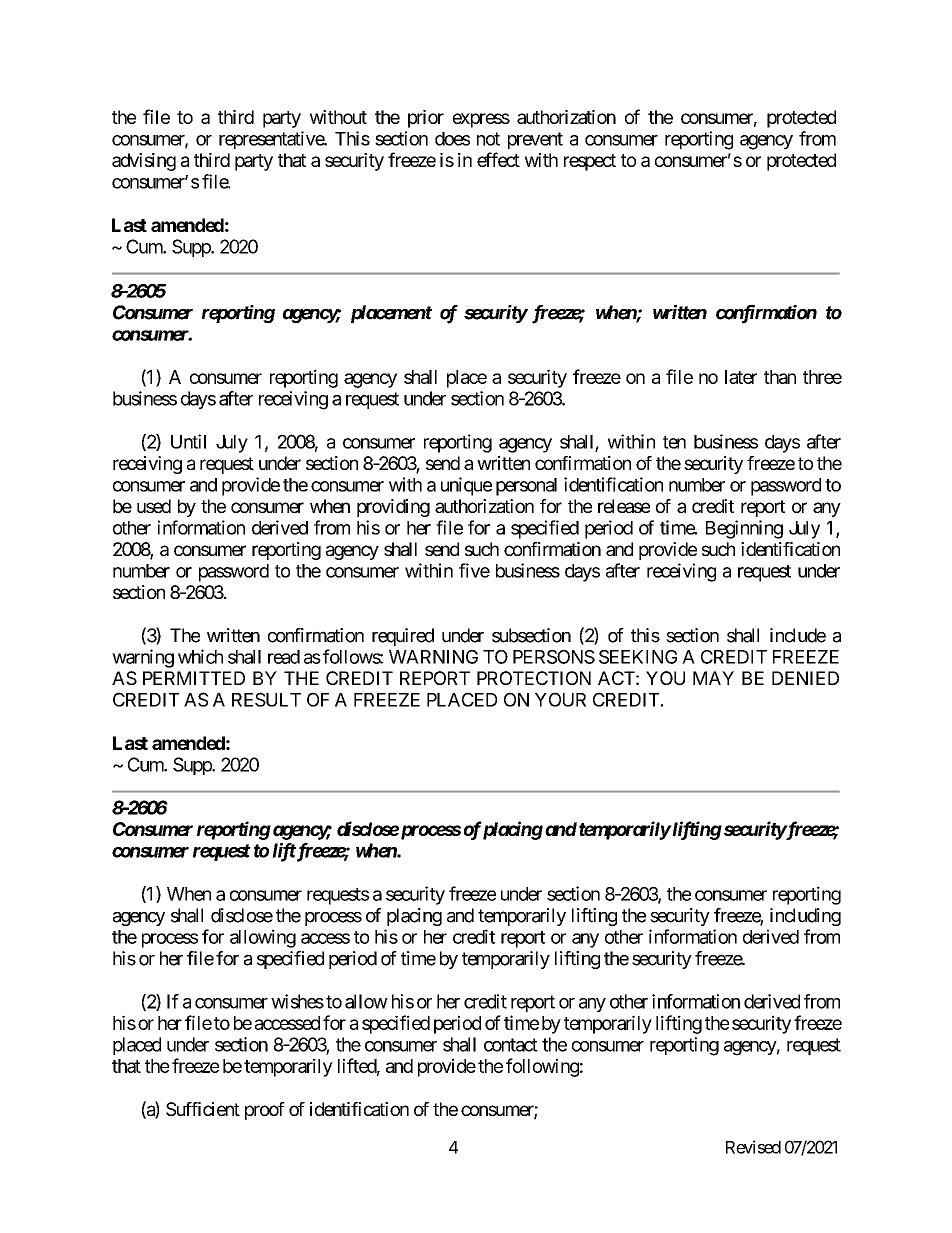  Describe the element at coordinates (590, 162) in the screenshot. I see `respect` at that location.
